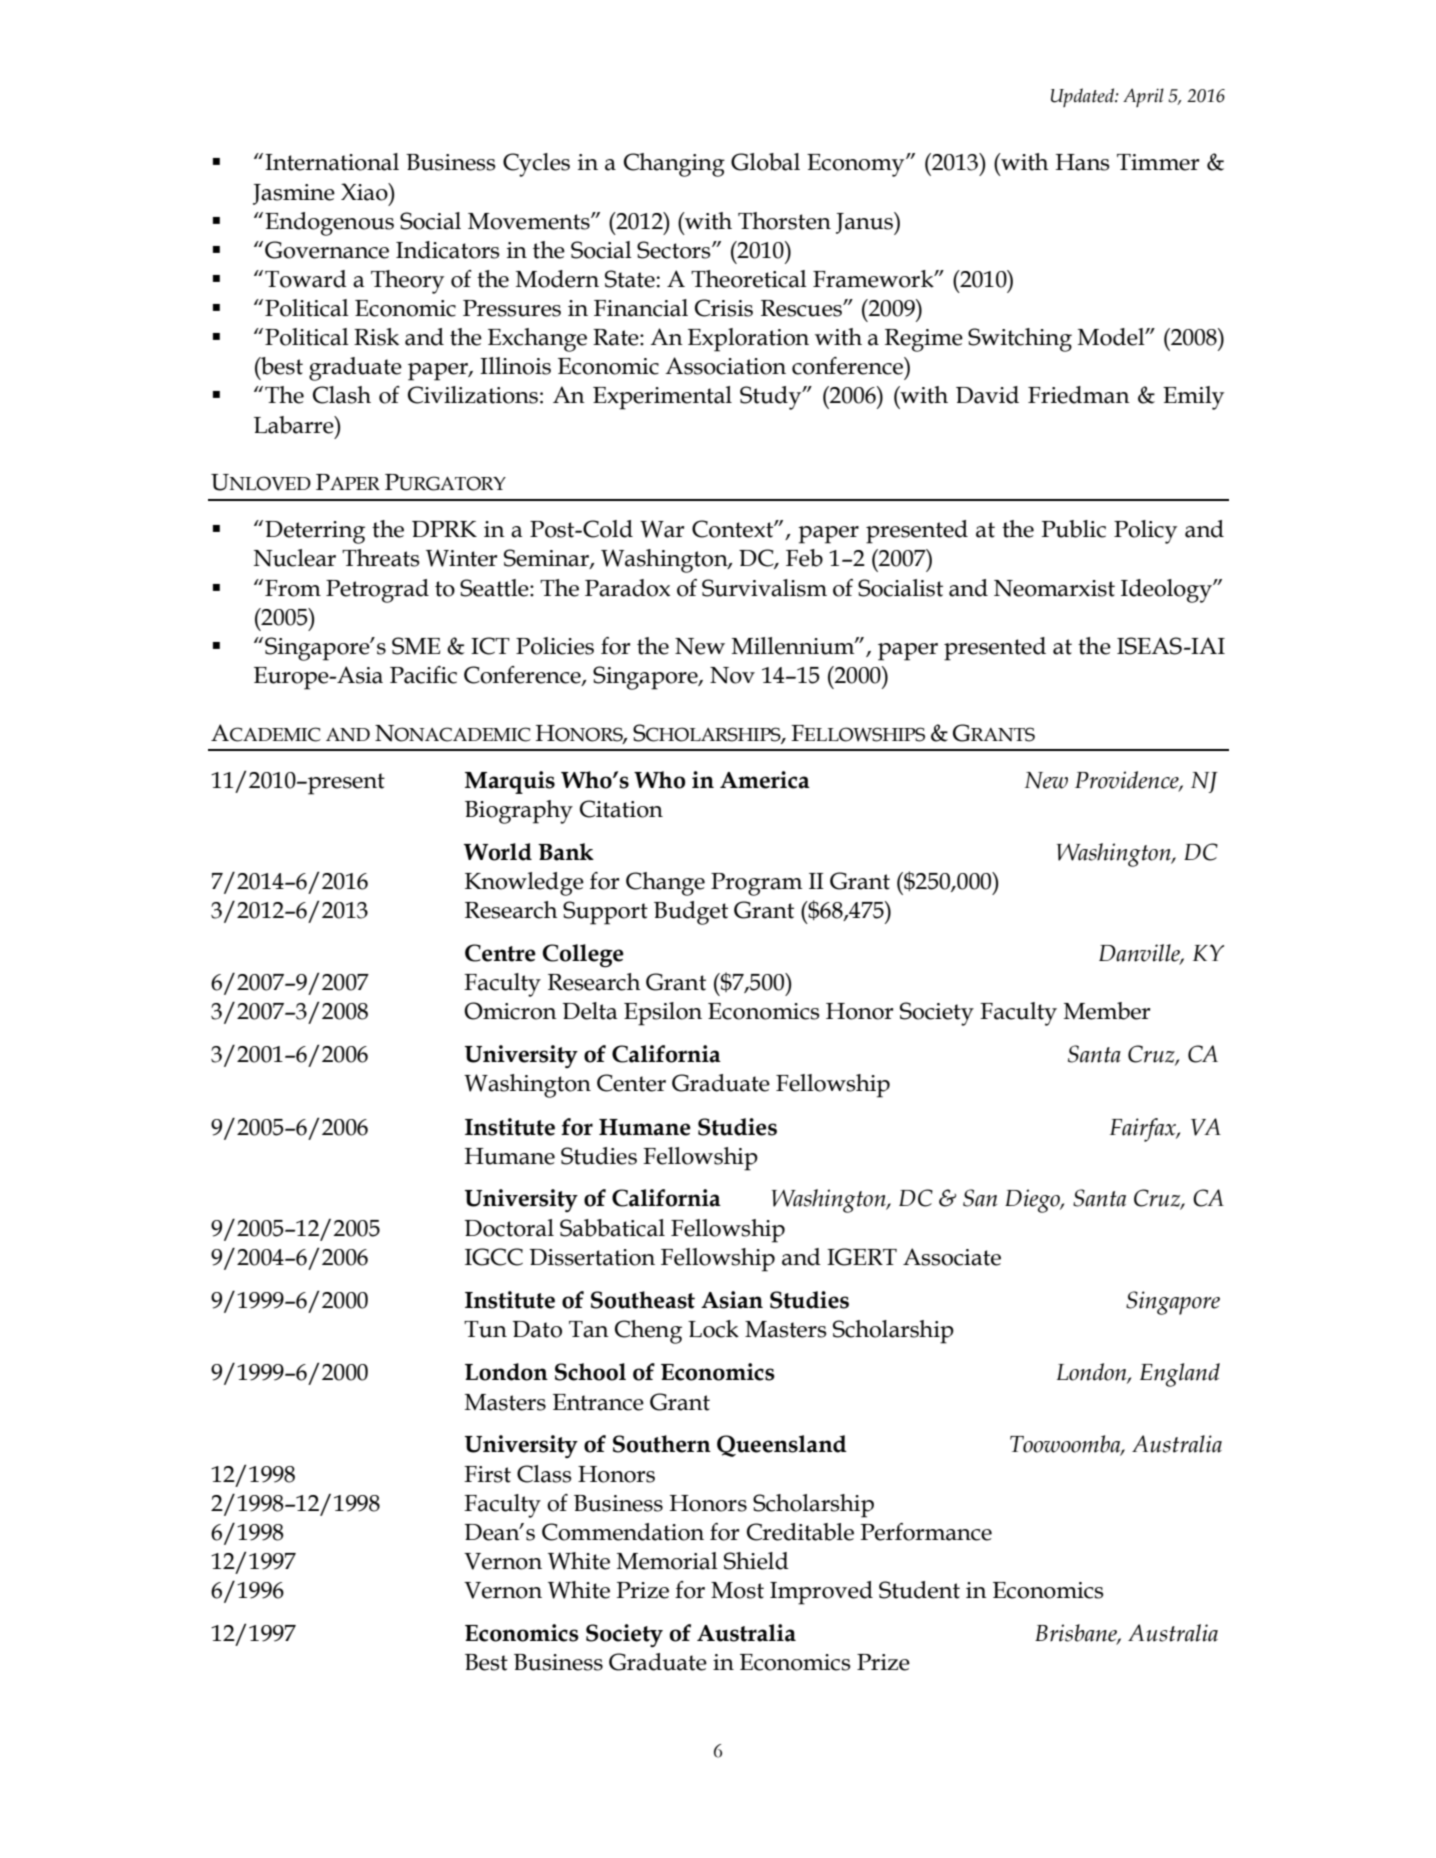 The width and height of the page is (1436, 1858). Describe the element at coordinates (1079, 395) in the page. I see `Friedman` at that location.
